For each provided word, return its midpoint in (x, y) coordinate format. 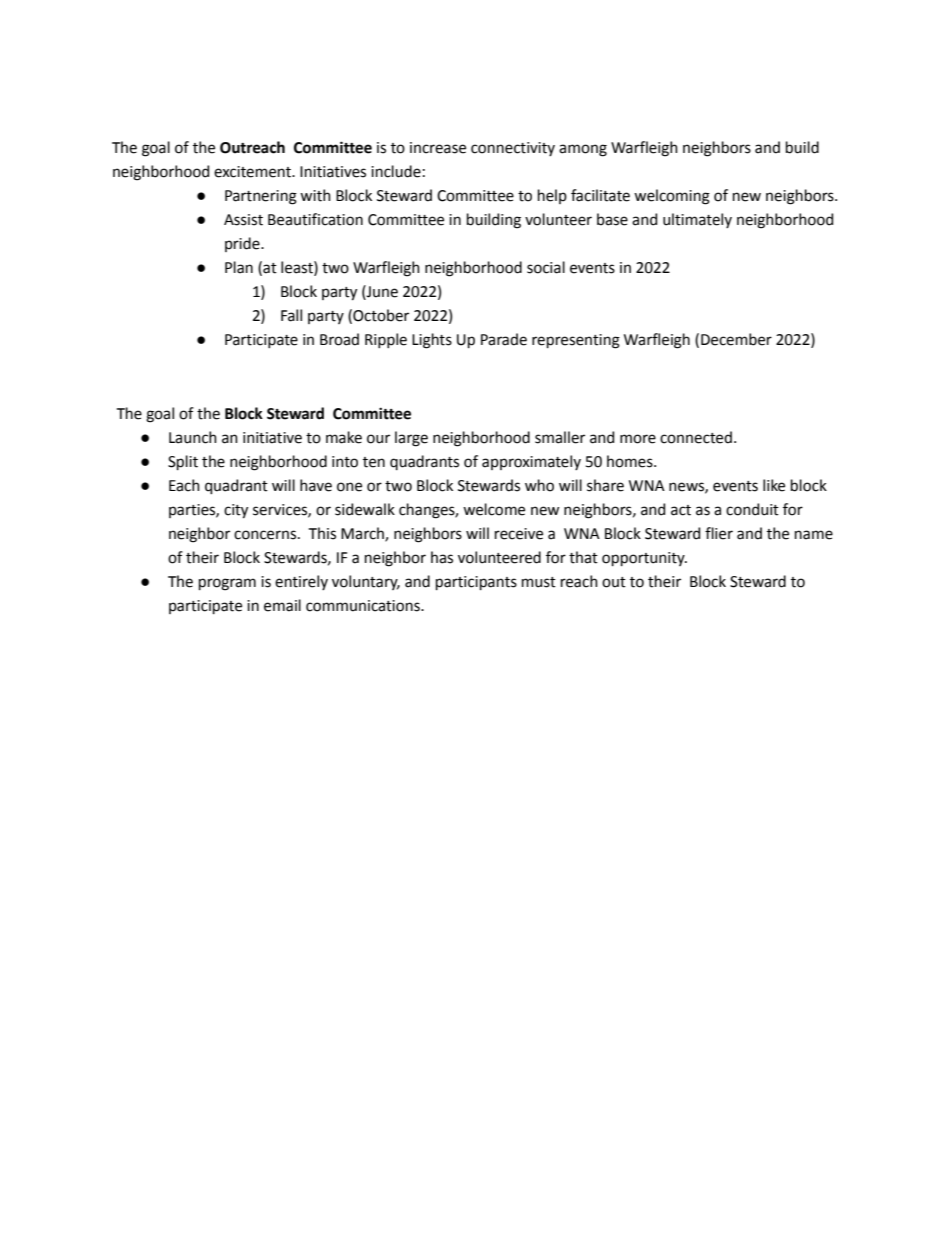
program (227, 584)
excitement (253, 172)
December (736, 339)
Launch (193, 437)
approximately (531, 462)
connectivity (513, 149)
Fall (291, 315)
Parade (504, 339)
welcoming (672, 197)
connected (696, 437)
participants (476, 583)
